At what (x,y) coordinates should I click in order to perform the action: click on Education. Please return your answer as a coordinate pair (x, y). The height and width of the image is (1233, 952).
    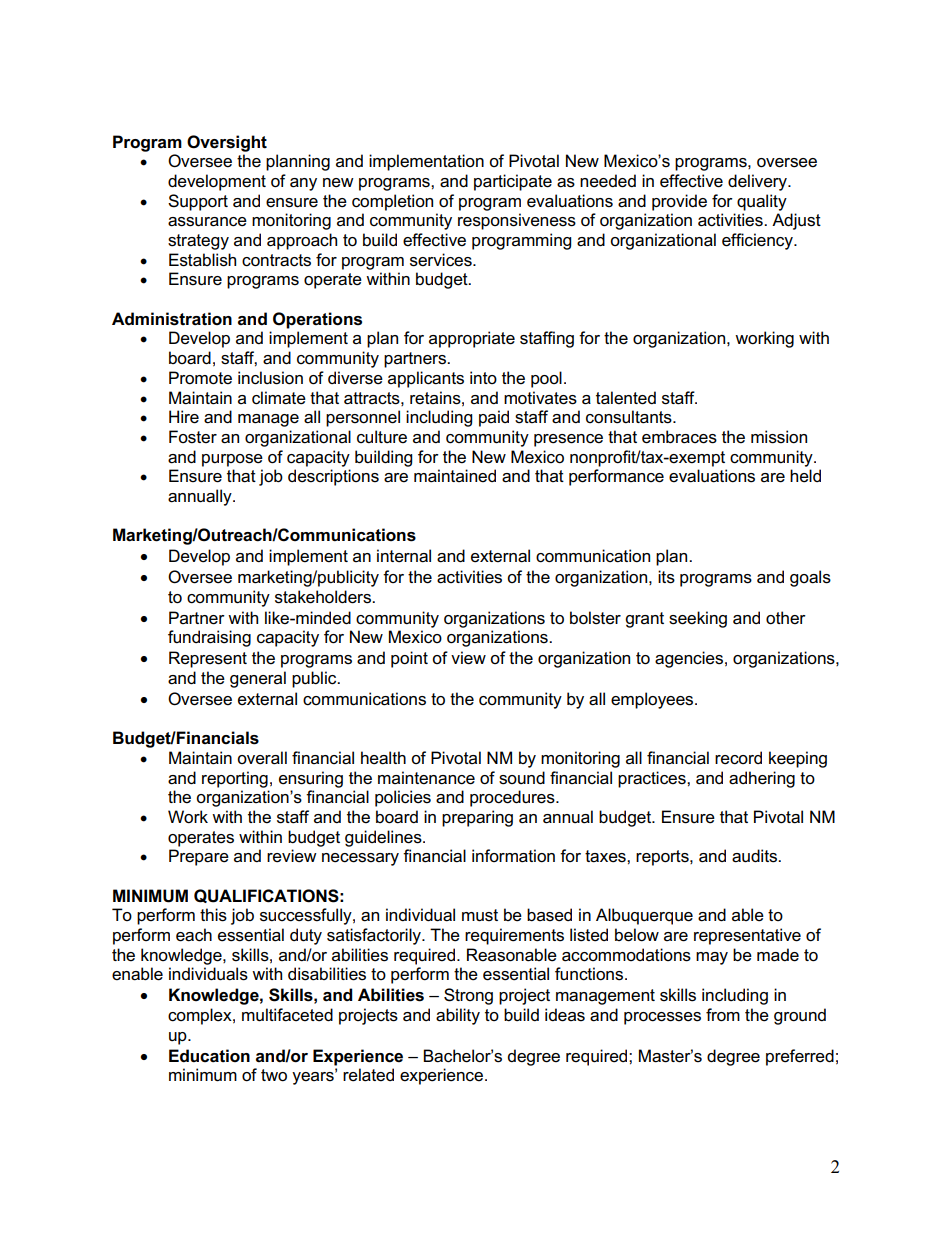
    Looking at the image, I should click on (209, 1056).
